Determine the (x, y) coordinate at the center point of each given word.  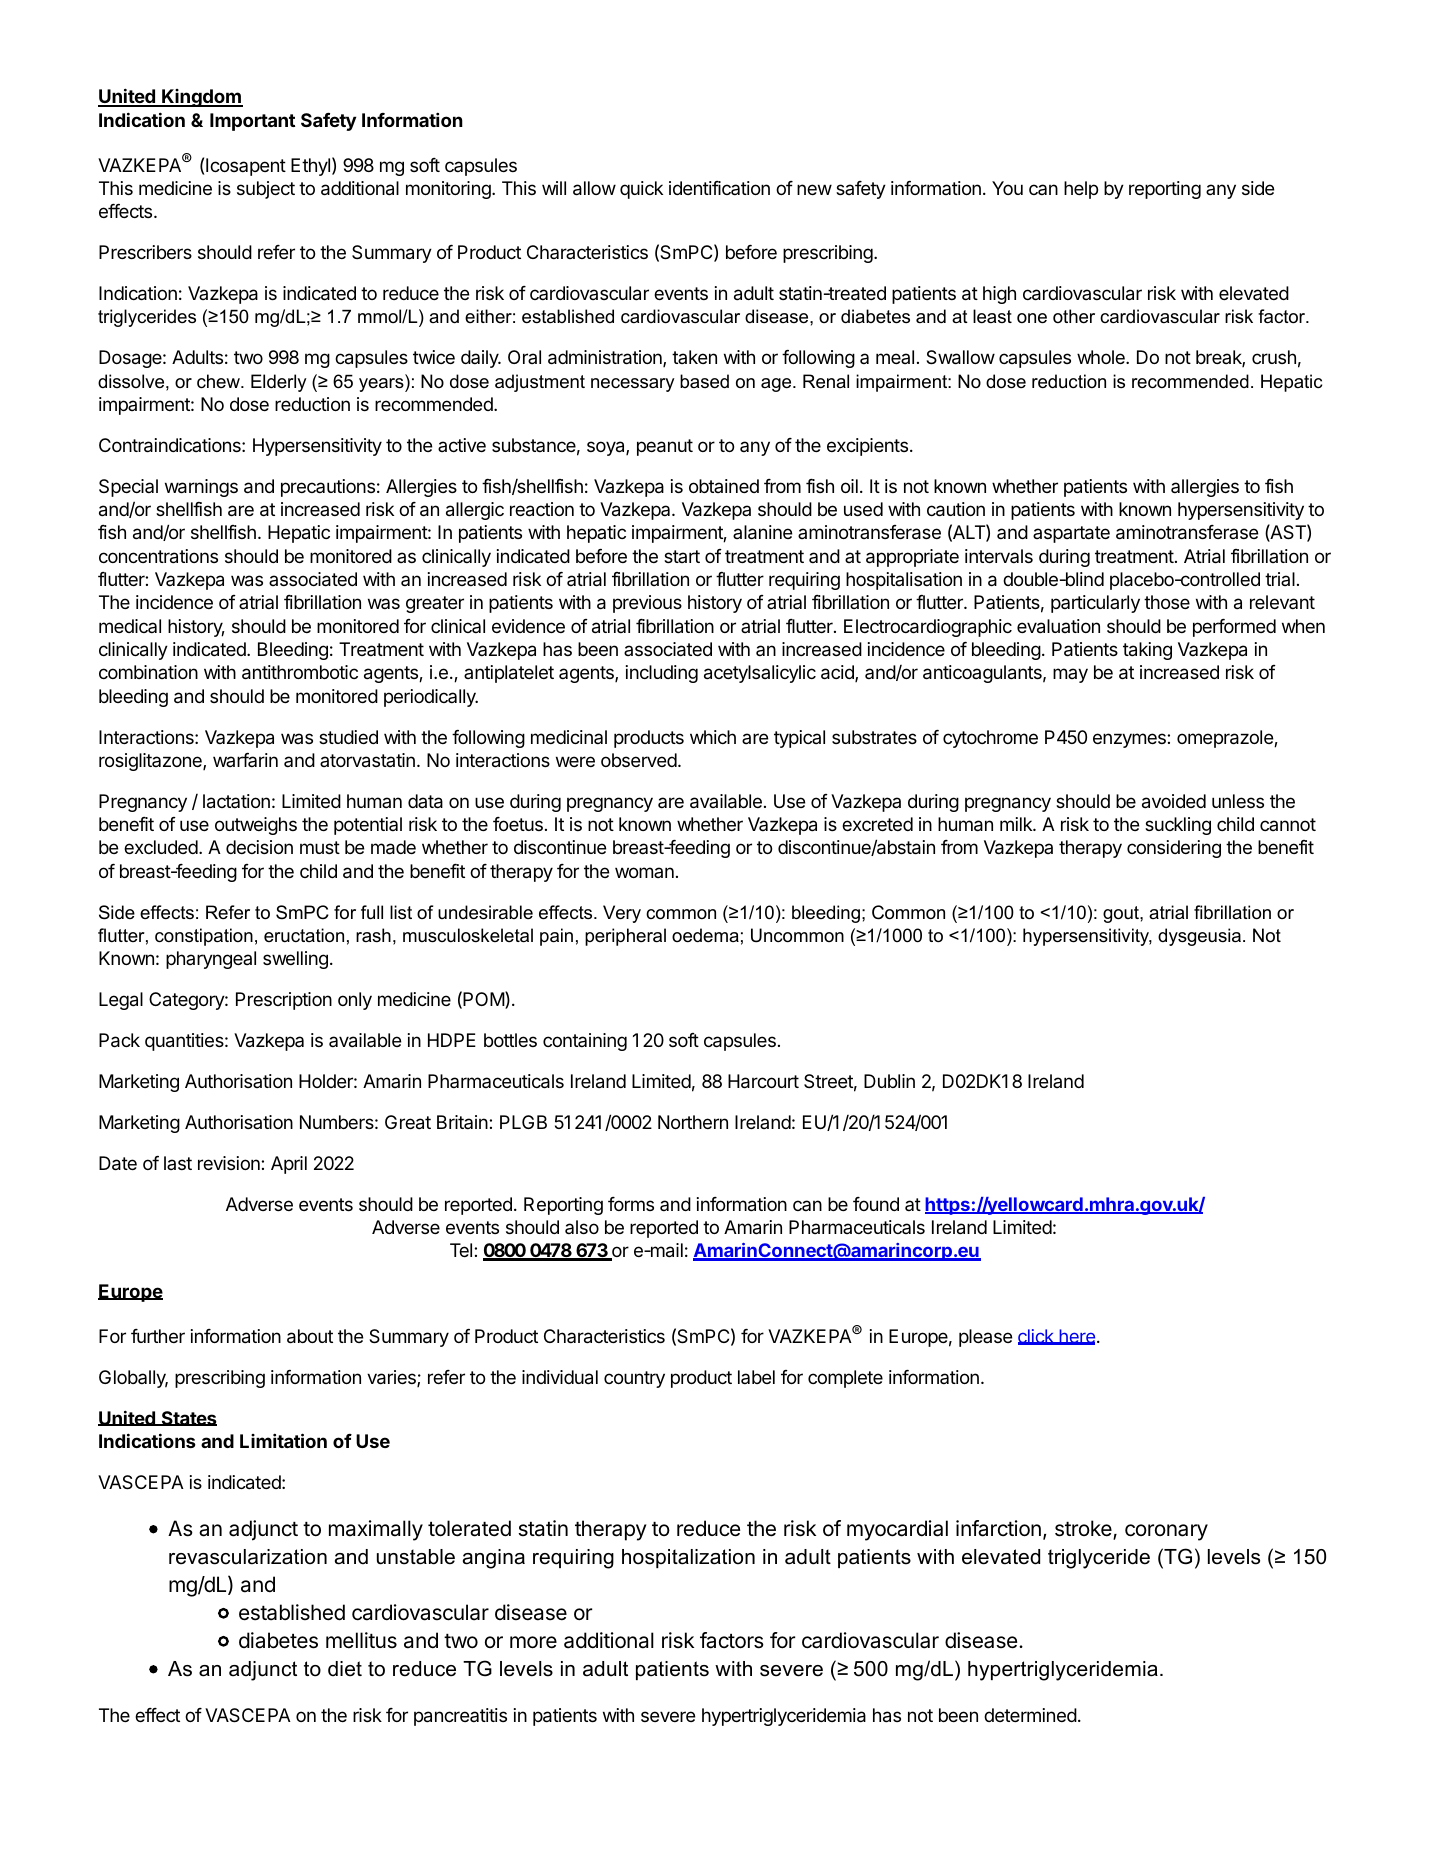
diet (345, 1669)
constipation (204, 937)
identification (719, 188)
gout (1122, 914)
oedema (705, 935)
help (1081, 190)
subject (266, 190)
